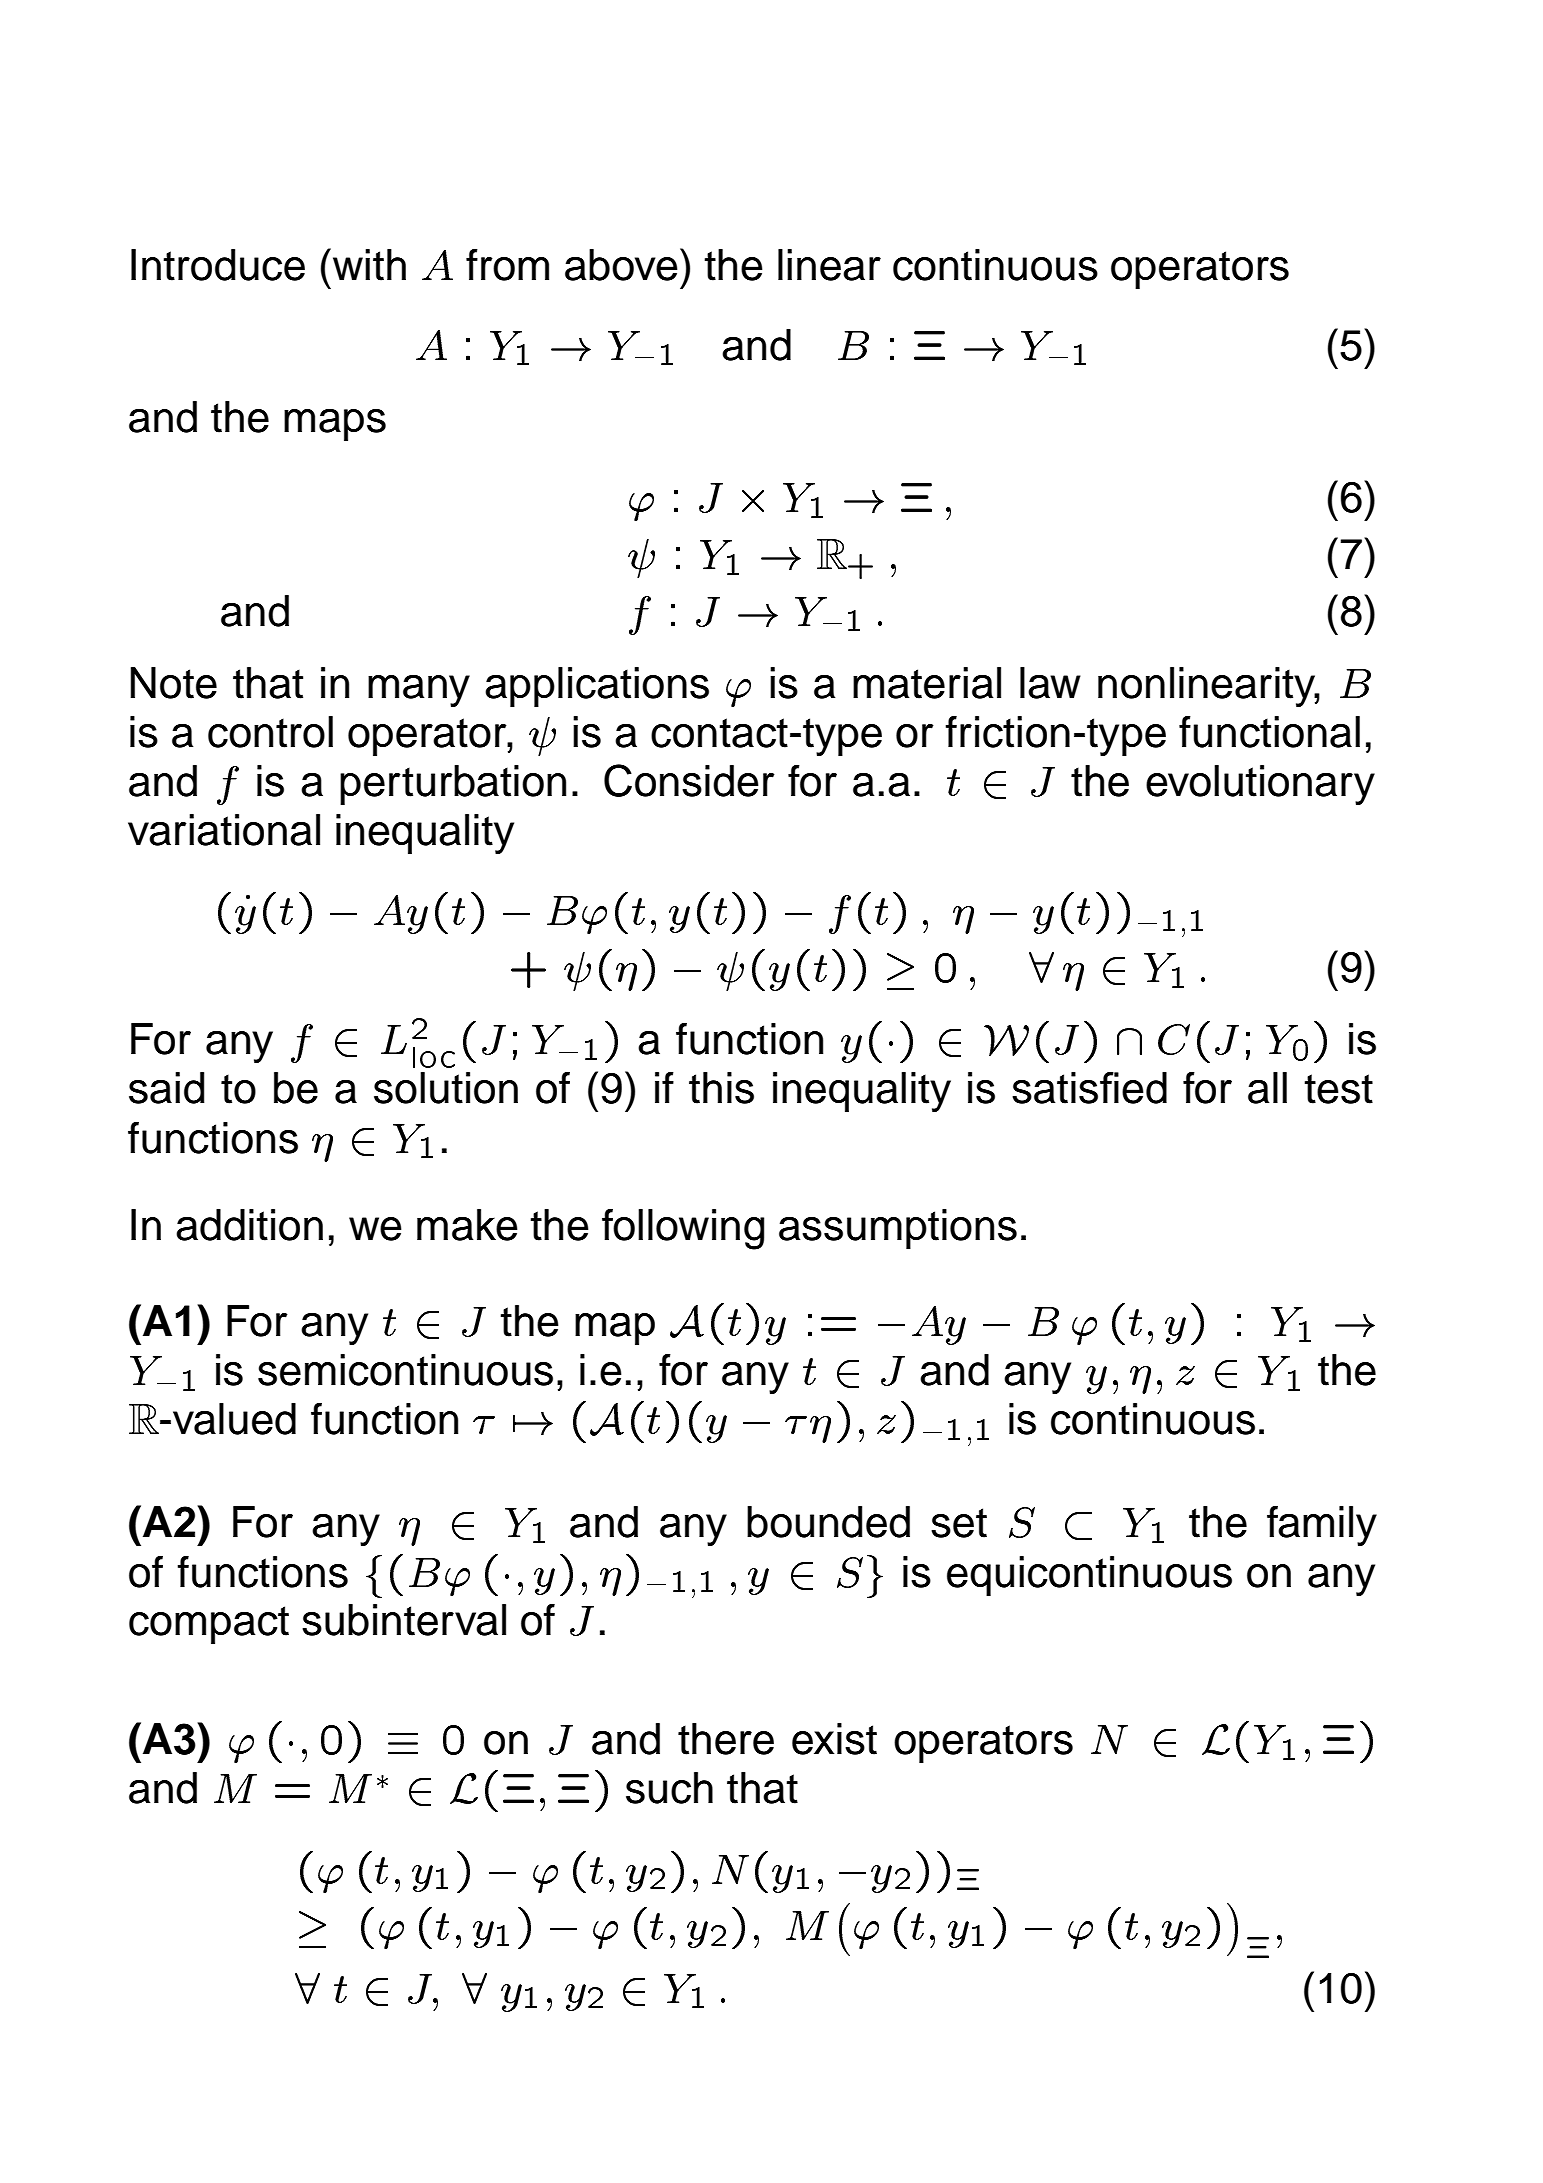 The image size is (1543, 2183). I want to click on following, so click(683, 1229).
